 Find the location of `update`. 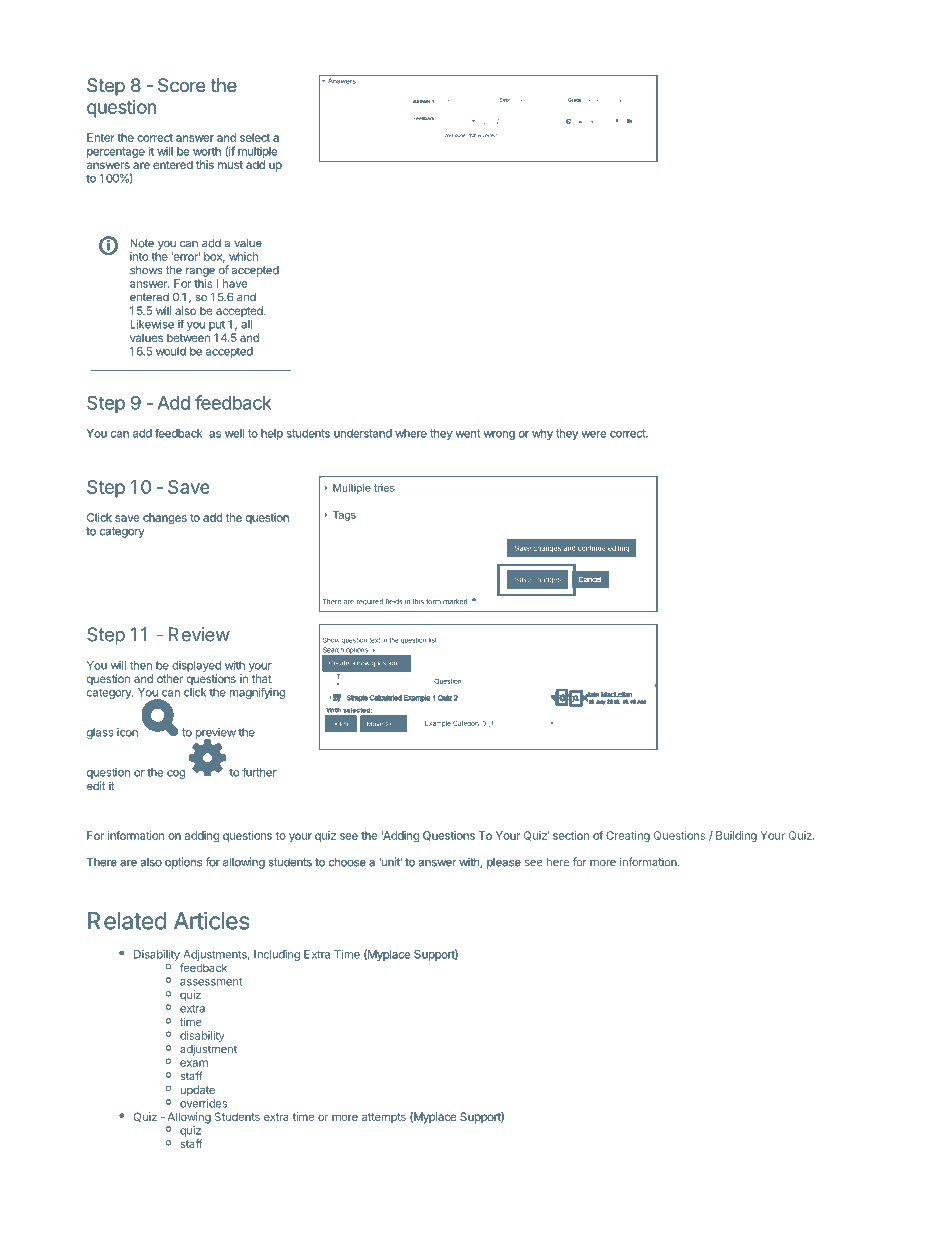

update is located at coordinates (197, 1091).
